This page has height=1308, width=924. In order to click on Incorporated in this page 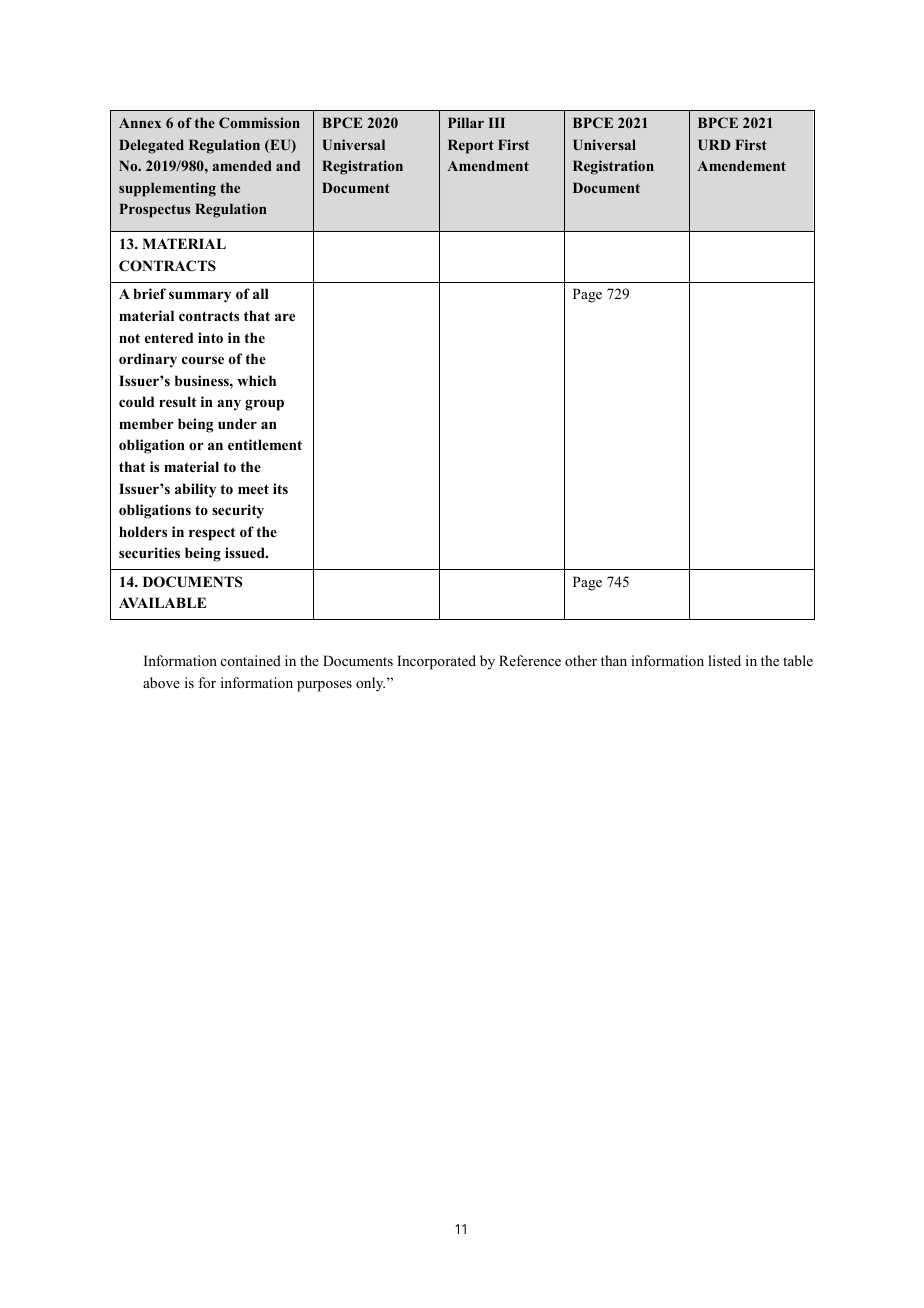, I will do `click(436, 662)`.
